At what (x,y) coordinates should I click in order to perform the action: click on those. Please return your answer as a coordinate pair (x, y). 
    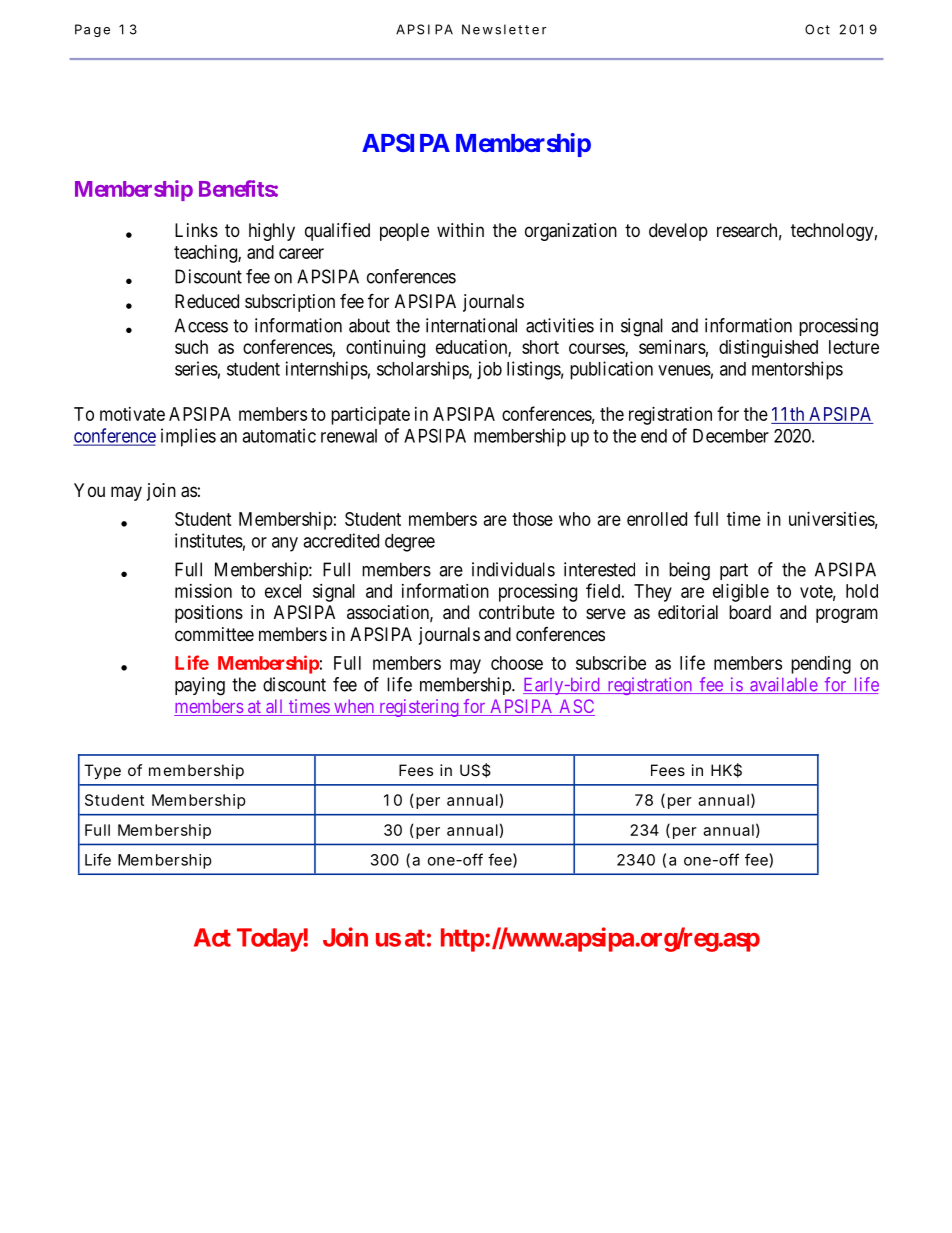
    Looking at the image, I should click on (532, 519).
